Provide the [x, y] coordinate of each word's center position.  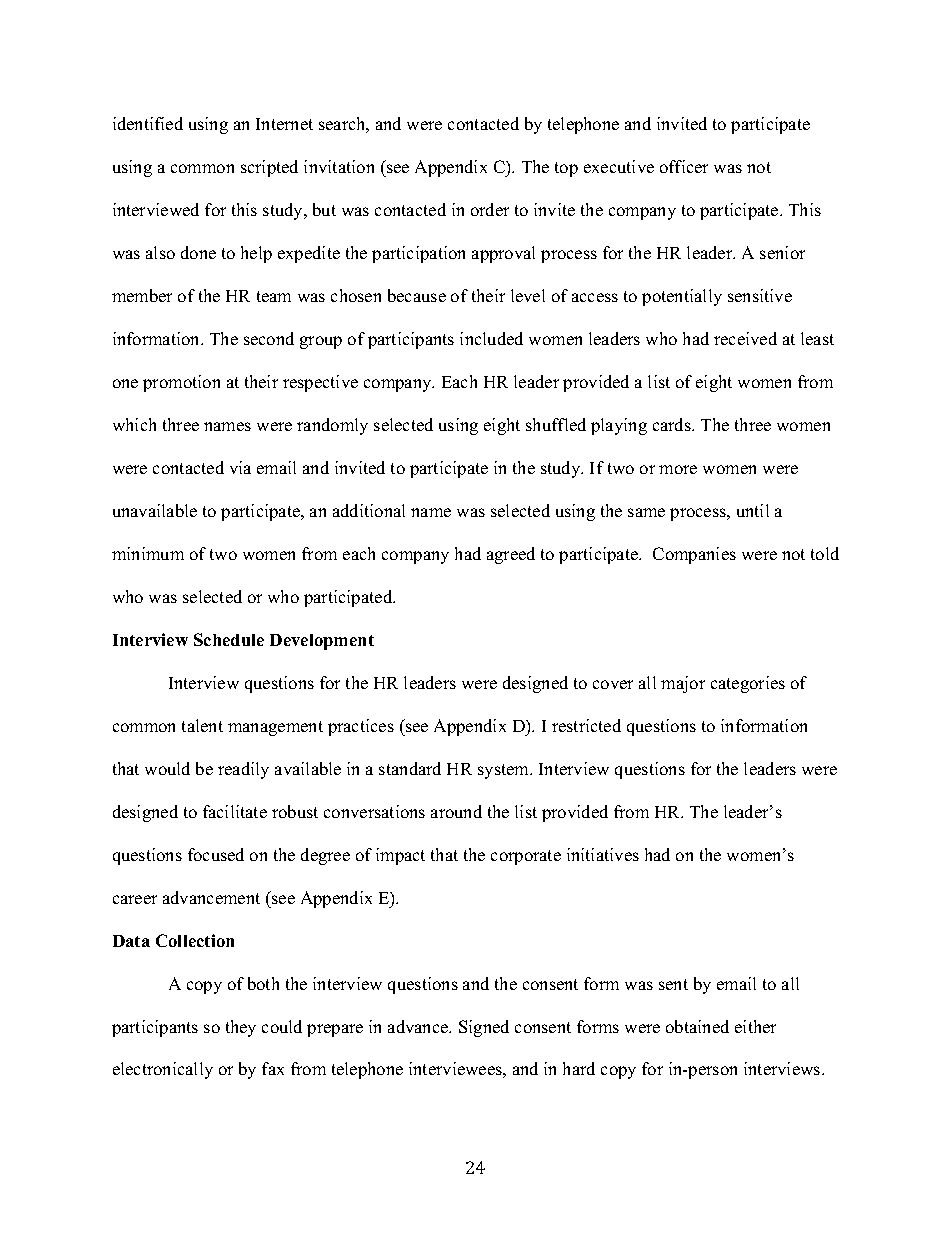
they [241, 1028]
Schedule [229, 639]
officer [684, 166]
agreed [511, 555]
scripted [269, 168]
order [490, 209]
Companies [694, 555]
